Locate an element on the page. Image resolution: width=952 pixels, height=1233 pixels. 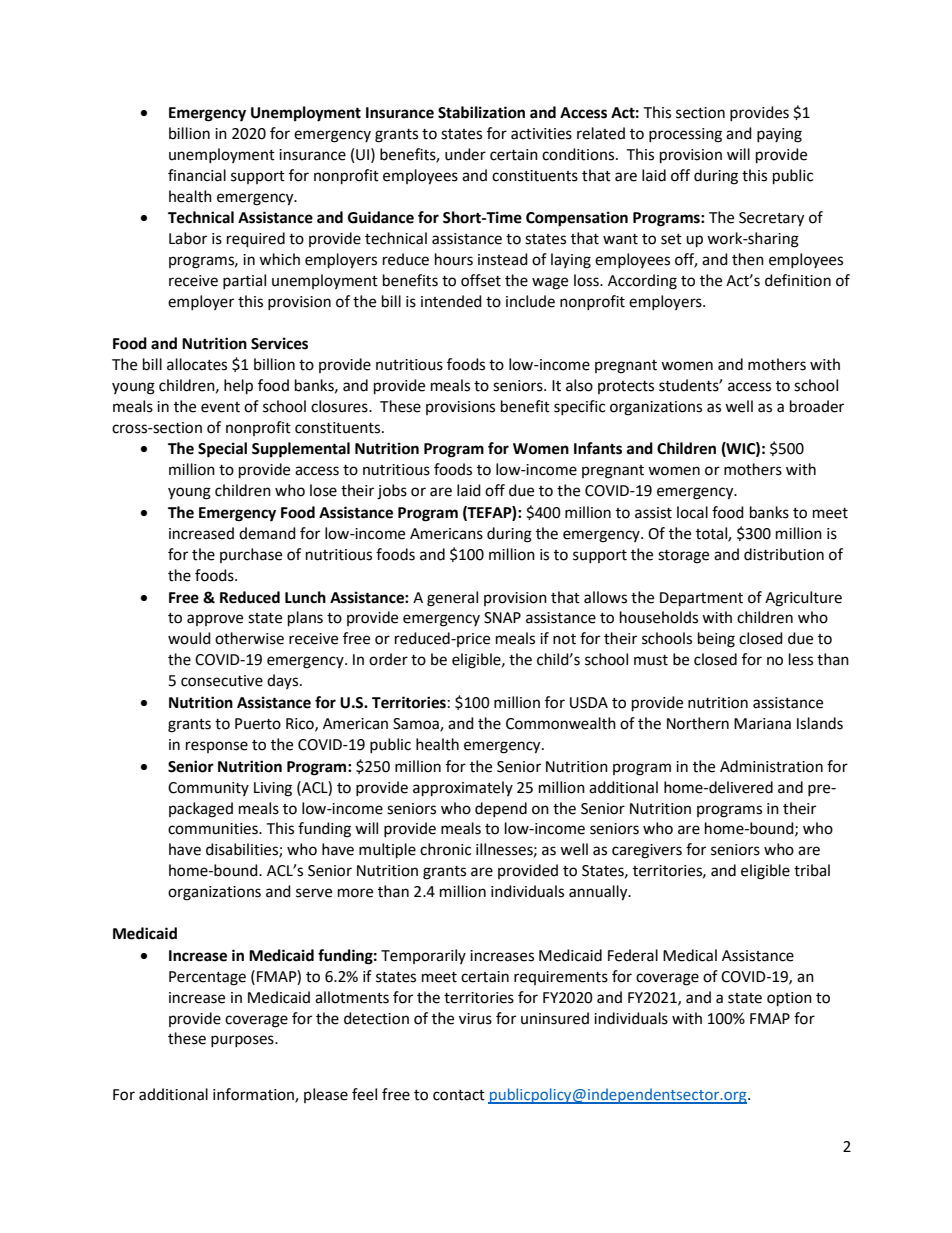
chronic is located at coordinates (445, 849).
